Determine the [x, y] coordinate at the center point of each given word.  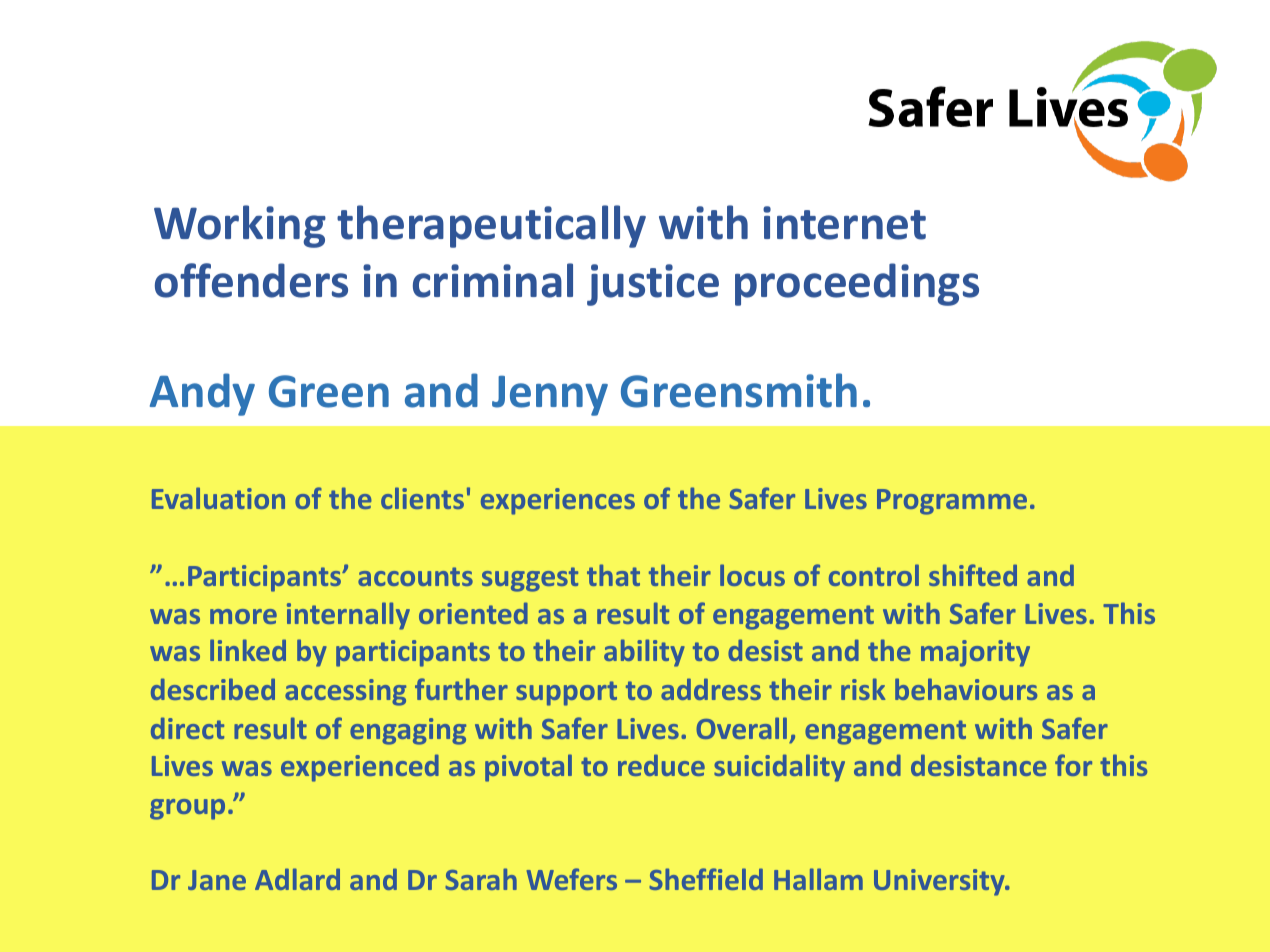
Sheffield [706, 879]
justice [653, 285]
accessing [345, 692]
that [613, 575]
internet [844, 223]
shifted [973, 575]
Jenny [550, 396]
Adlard [297, 879]
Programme [952, 502]
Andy [202, 394]
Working [240, 226]
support [566, 693]
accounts [415, 576]
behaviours [966, 689]
